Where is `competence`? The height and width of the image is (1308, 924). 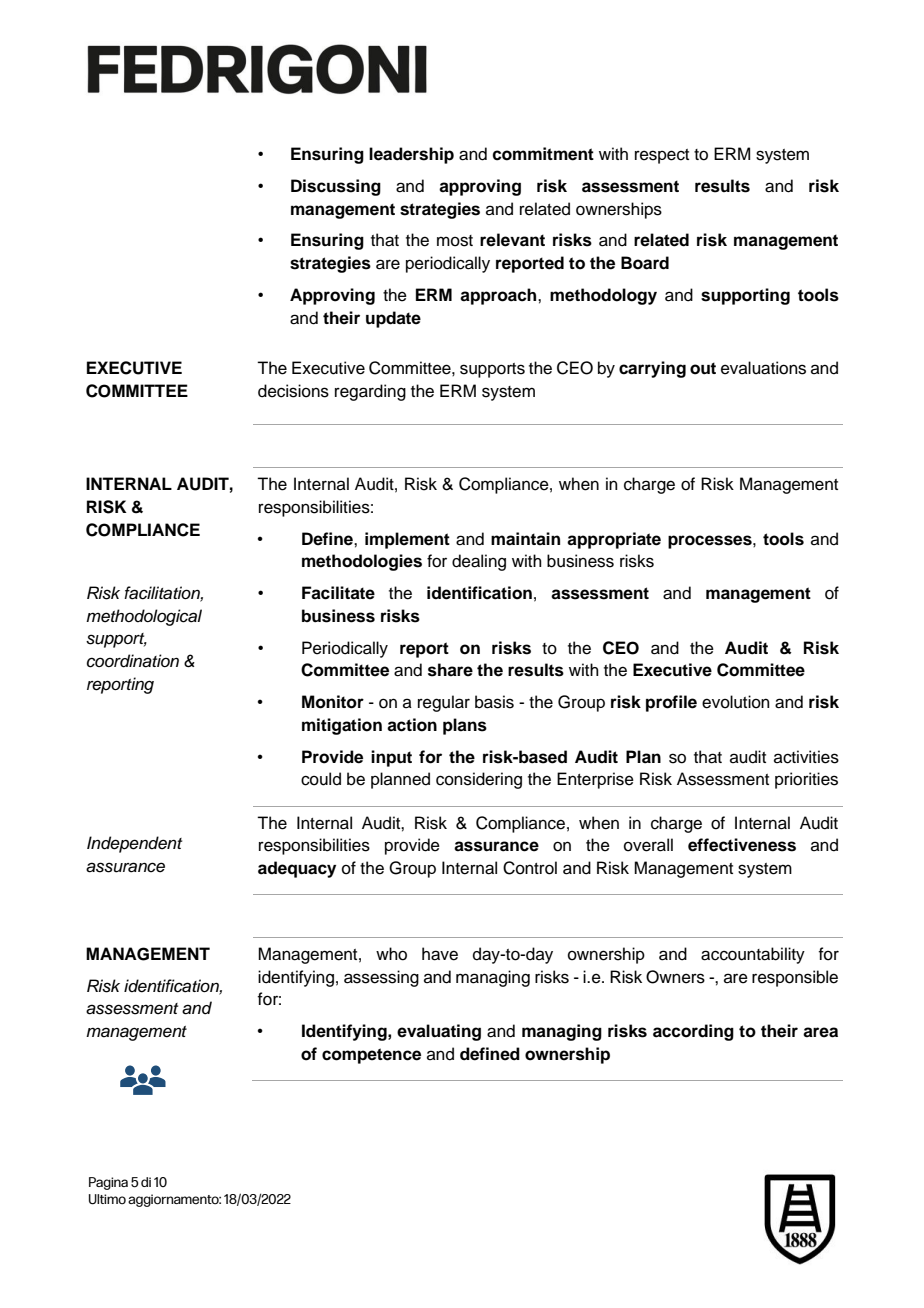 competence is located at coordinates (371, 1056).
